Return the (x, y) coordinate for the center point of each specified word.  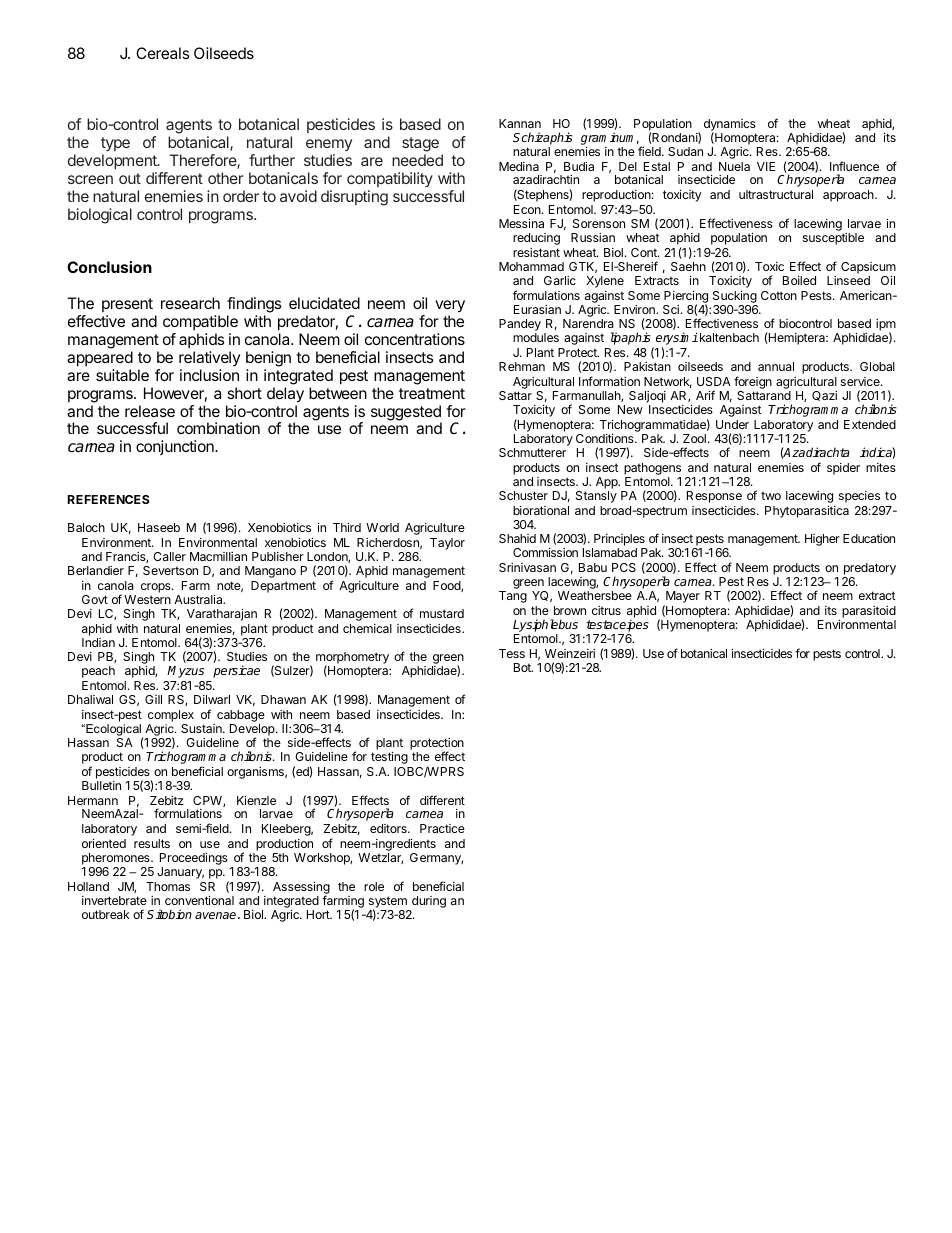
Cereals (163, 53)
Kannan (520, 123)
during (429, 902)
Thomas (168, 886)
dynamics (730, 126)
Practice (442, 828)
